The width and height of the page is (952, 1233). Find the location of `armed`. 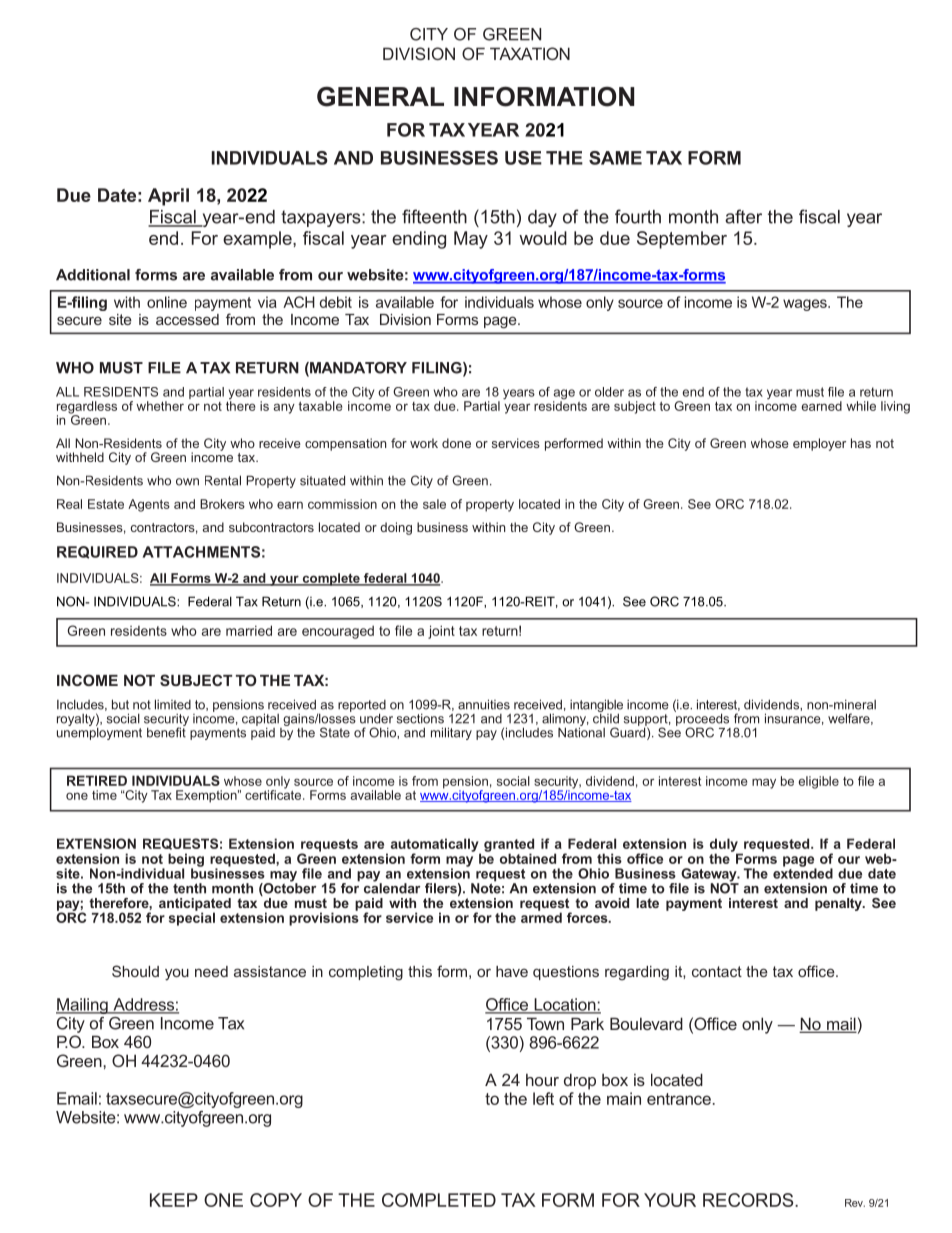

armed is located at coordinates (541, 916).
